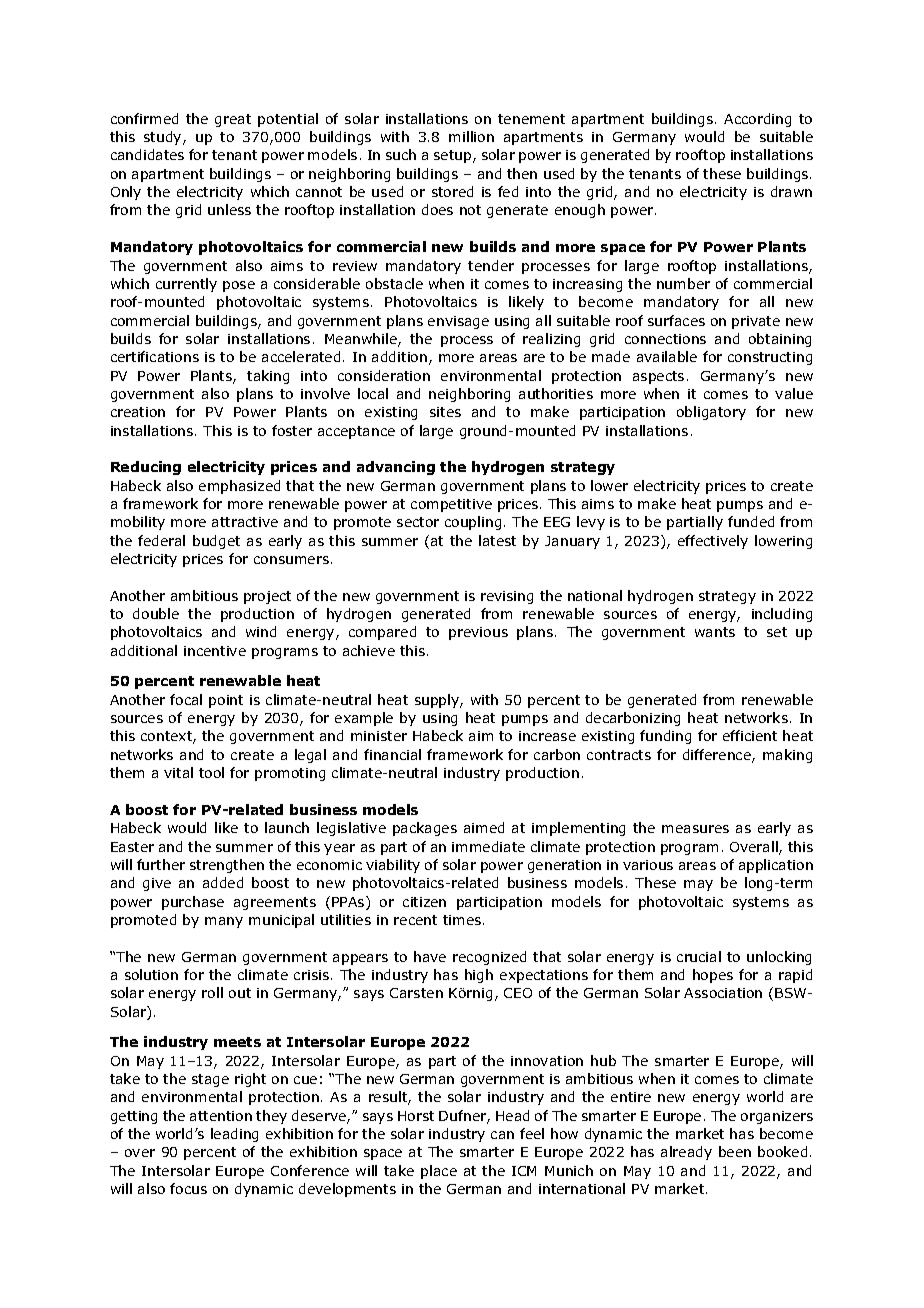  I want to click on According, so click(757, 120).
